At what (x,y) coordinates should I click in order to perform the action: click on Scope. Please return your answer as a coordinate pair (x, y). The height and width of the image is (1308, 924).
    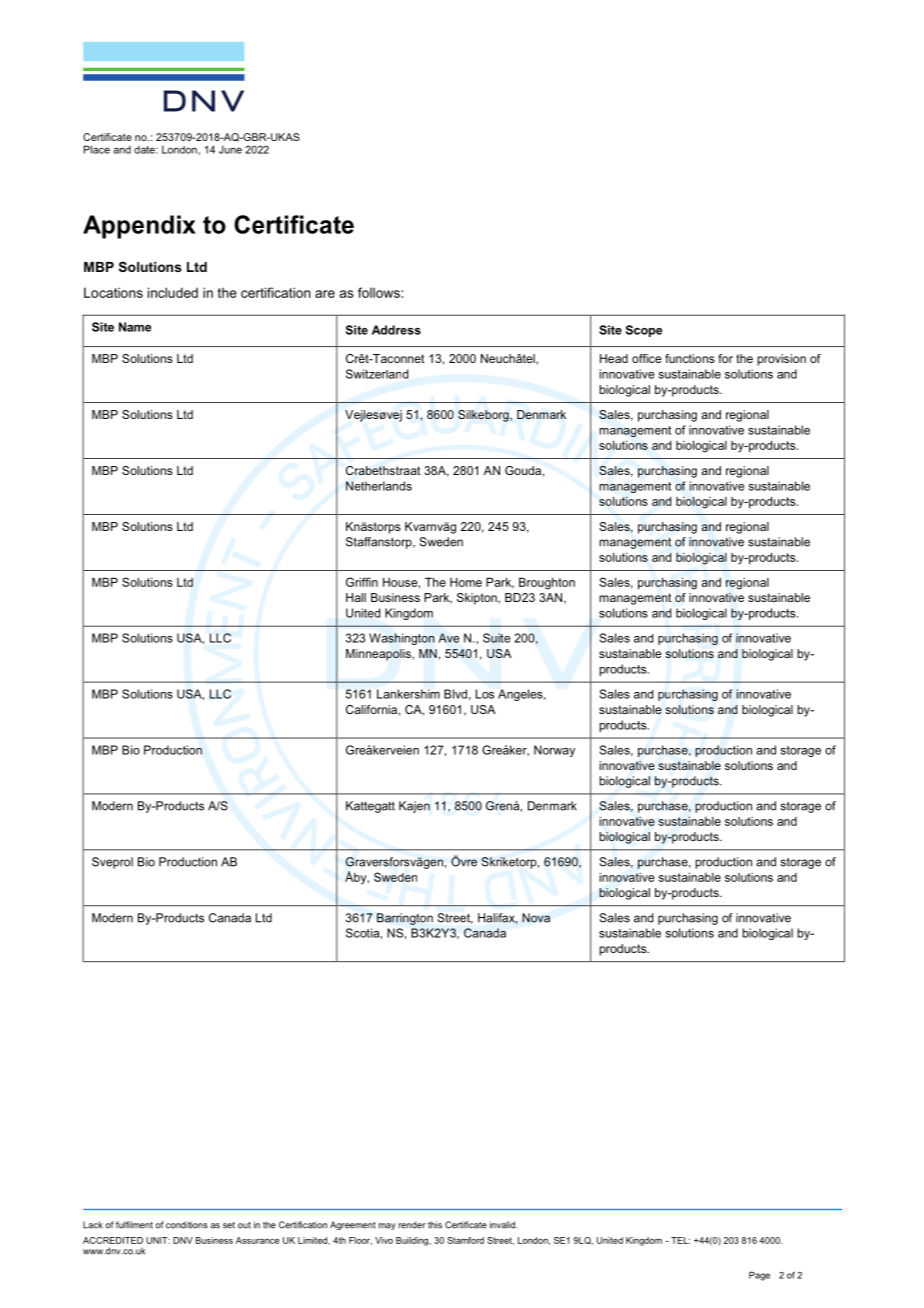
    Looking at the image, I should click on (644, 331).
